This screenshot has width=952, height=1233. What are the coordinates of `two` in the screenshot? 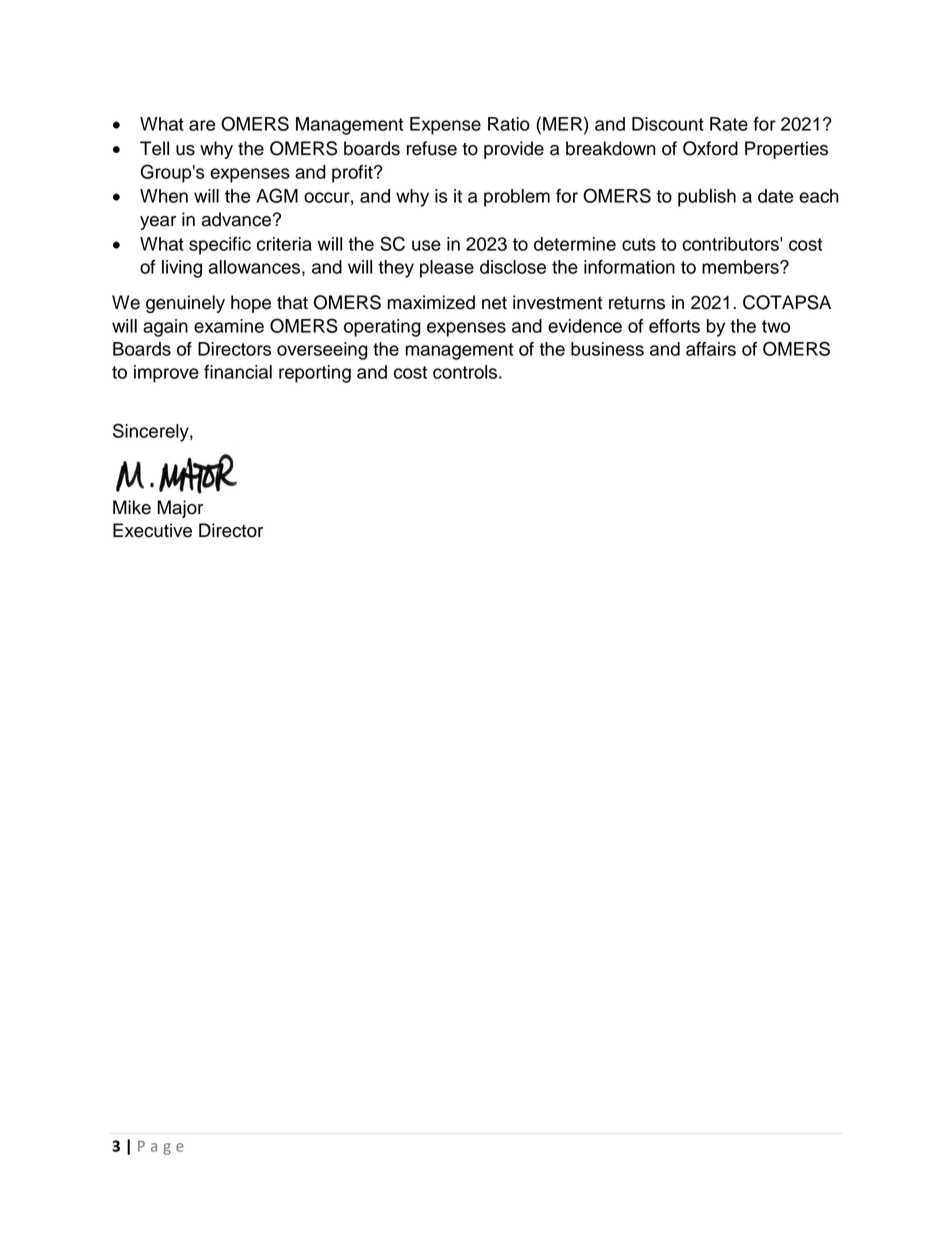 It's located at (776, 326).
